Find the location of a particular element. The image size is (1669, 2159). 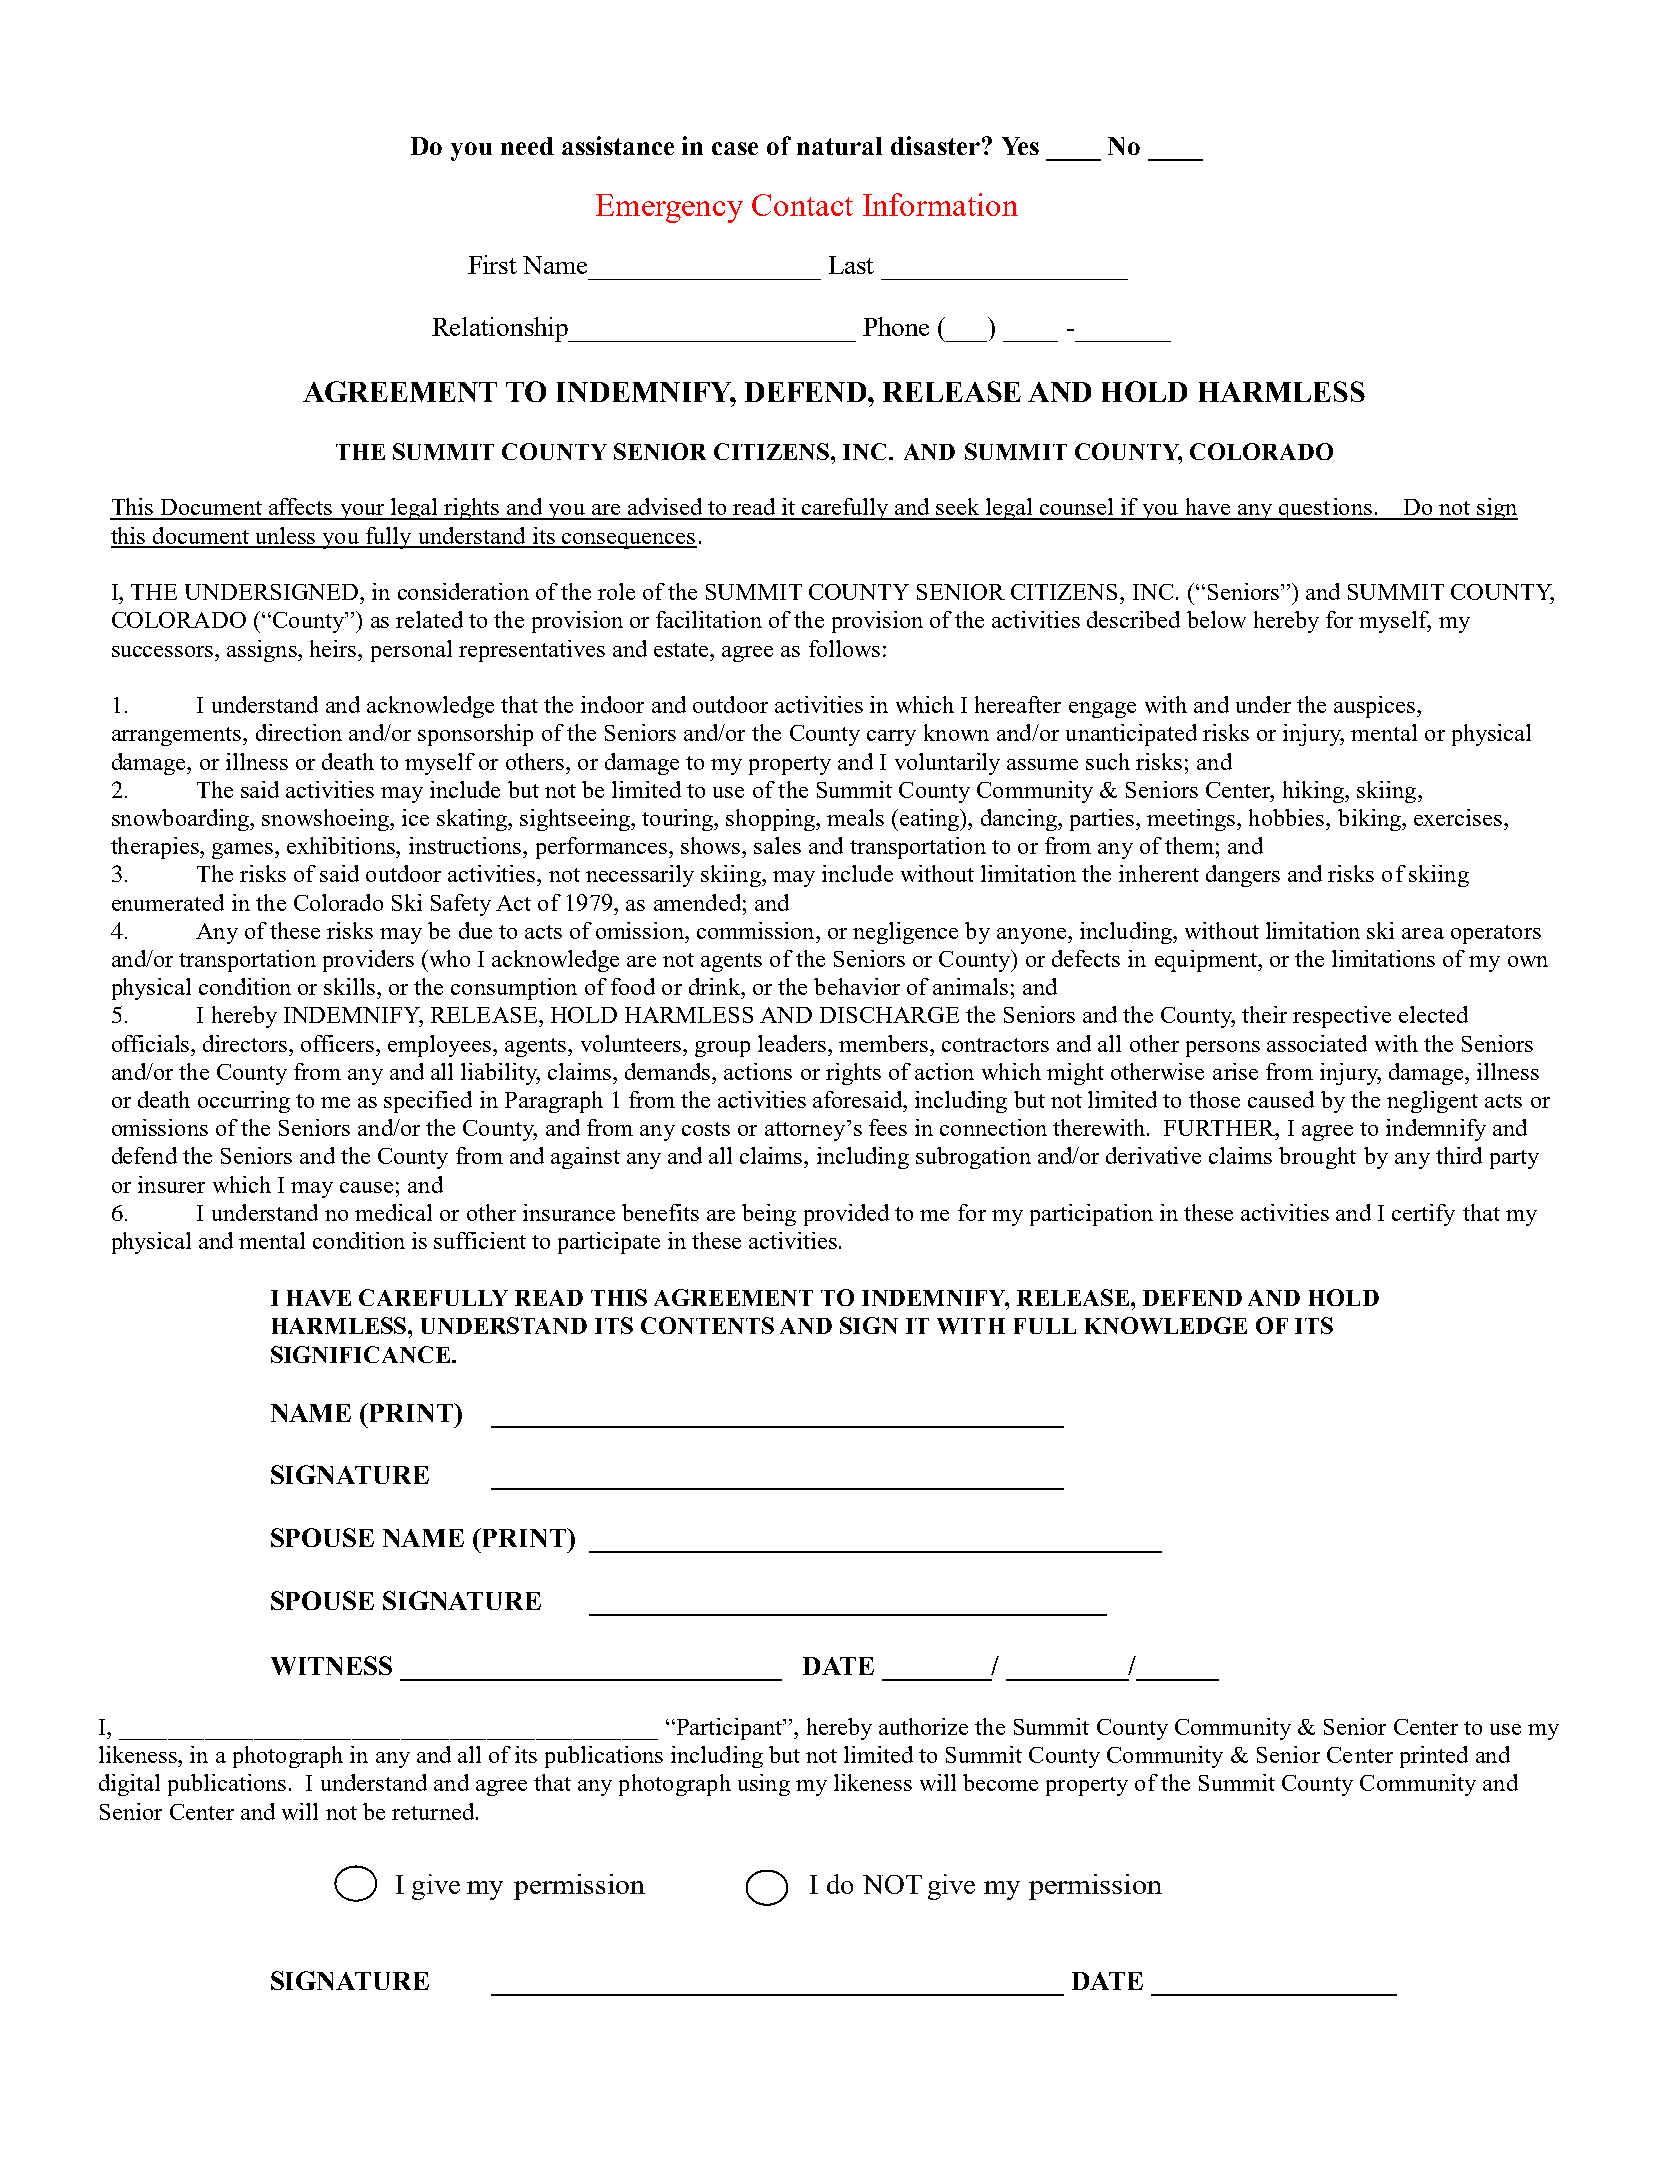

certify is located at coordinates (1423, 1215).
